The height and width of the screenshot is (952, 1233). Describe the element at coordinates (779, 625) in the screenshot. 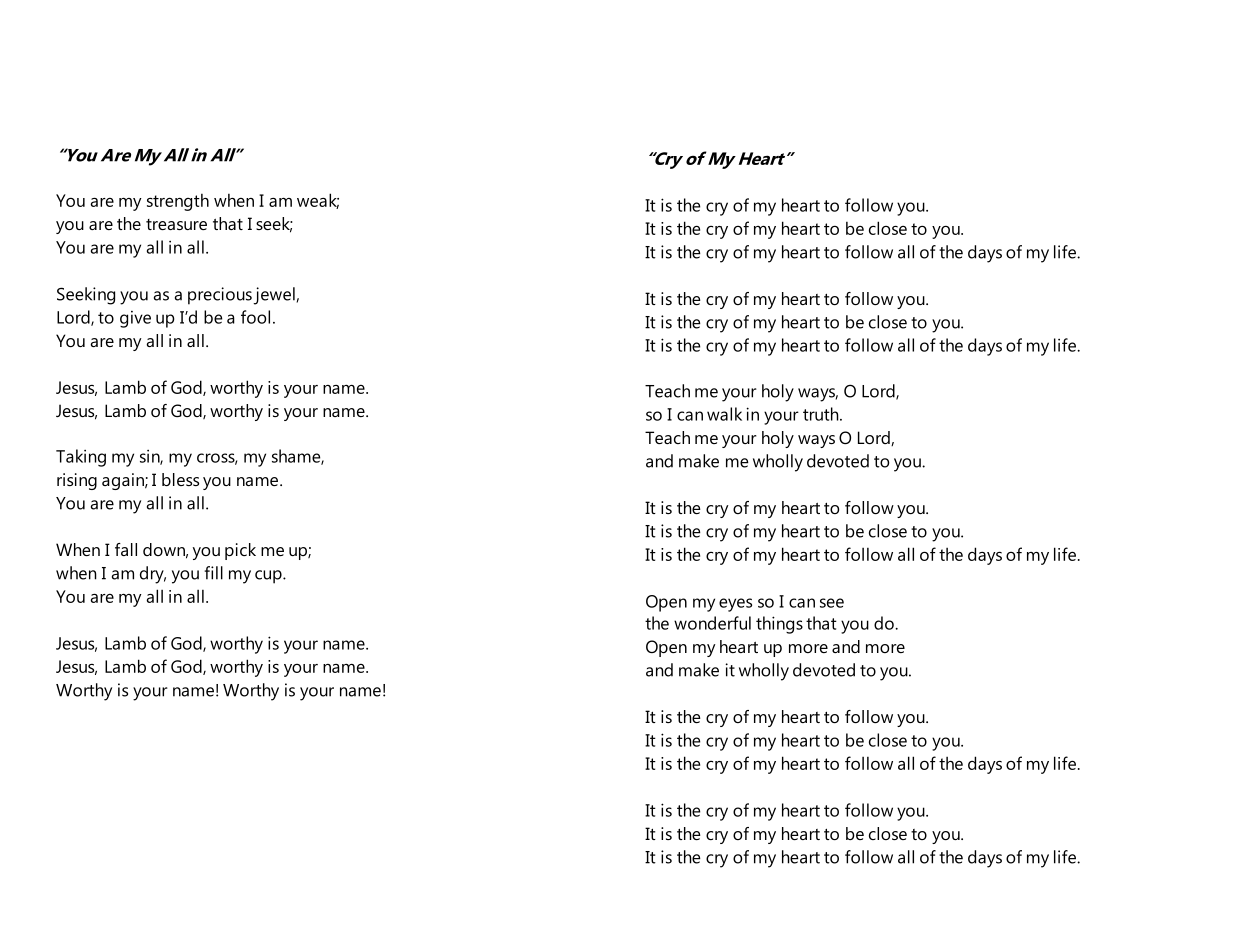

I see `things` at that location.
